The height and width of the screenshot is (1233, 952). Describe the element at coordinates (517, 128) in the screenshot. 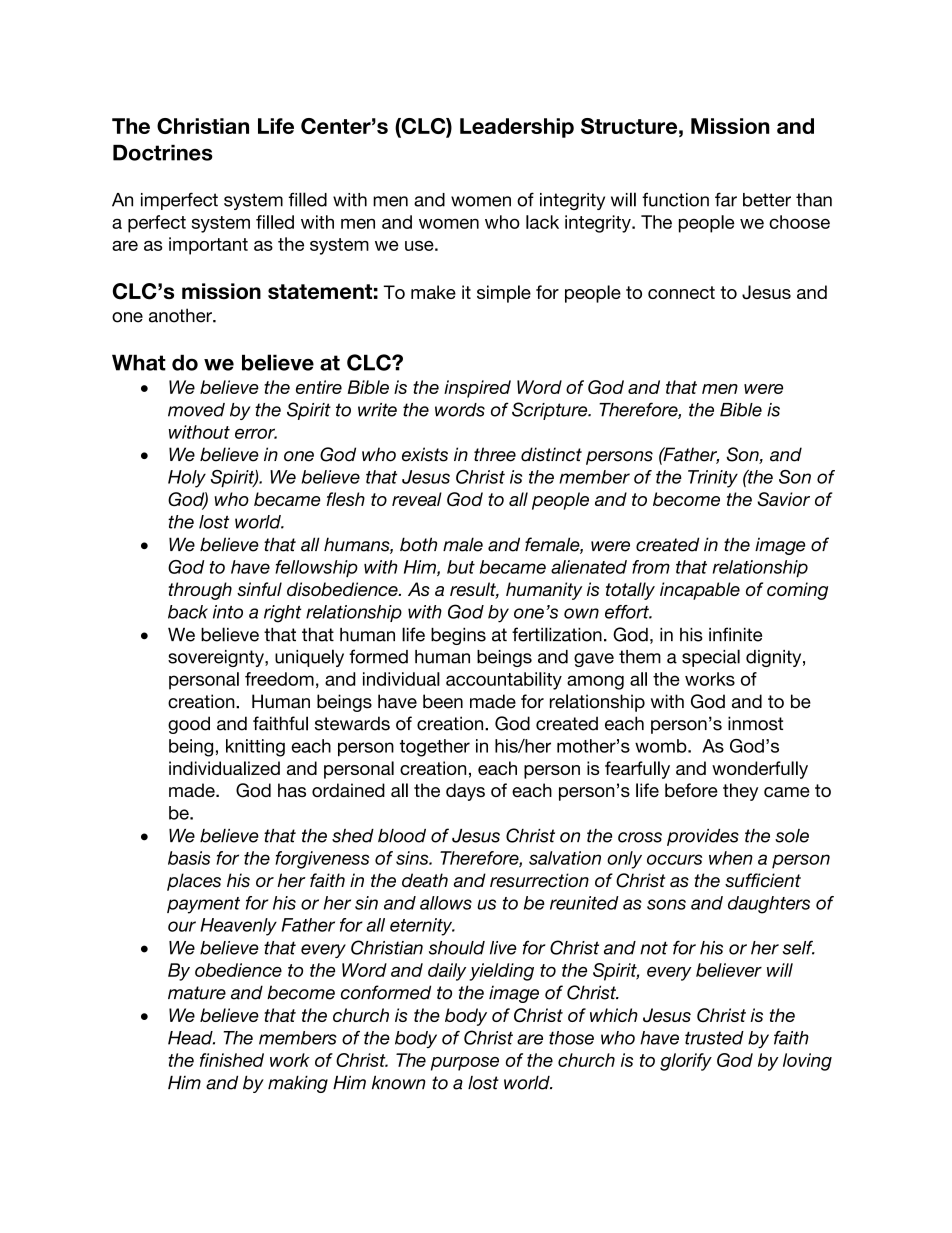

I see `Leadership` at that location.
